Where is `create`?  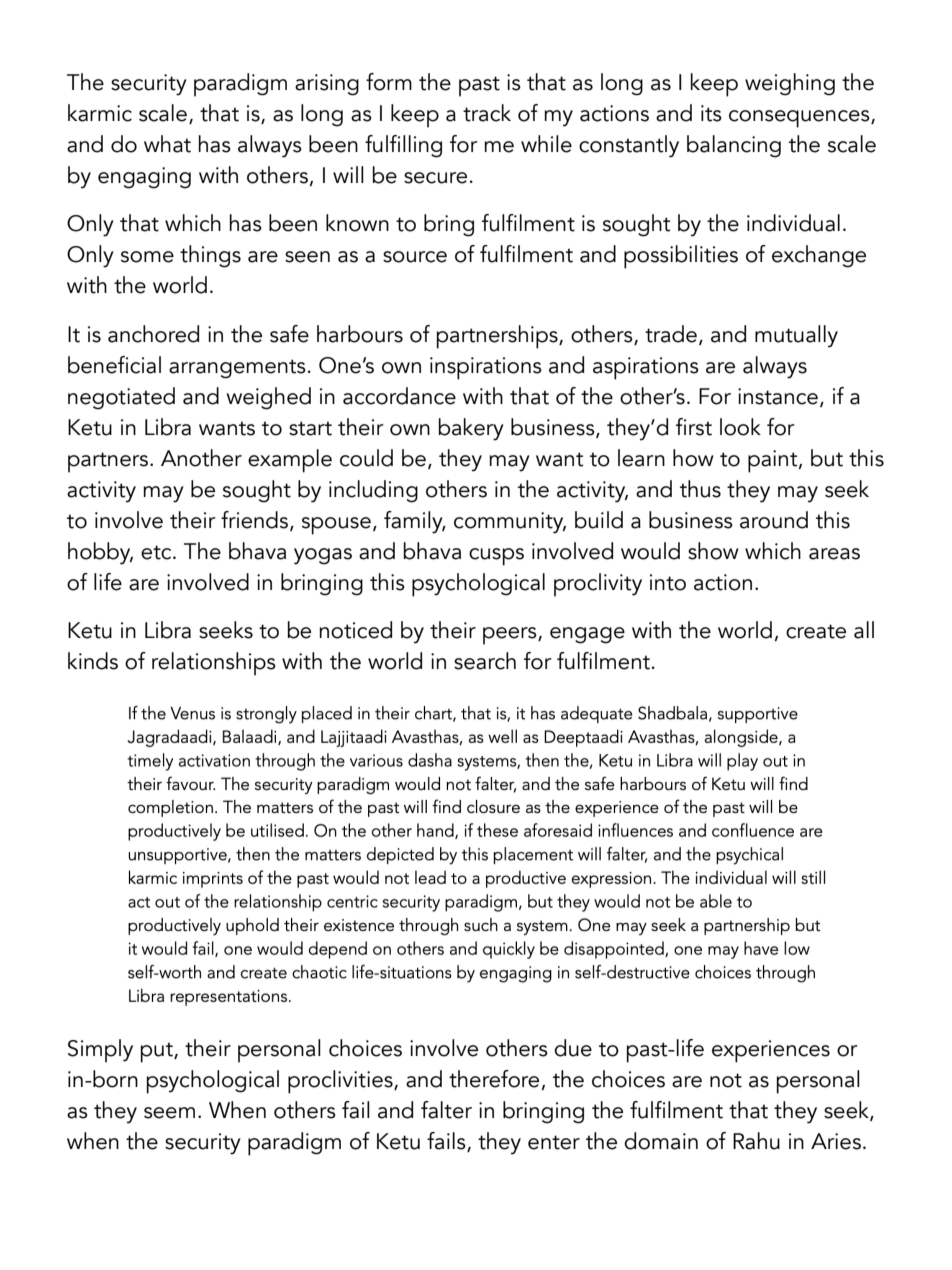
create is located at coordinates (816, 631).
